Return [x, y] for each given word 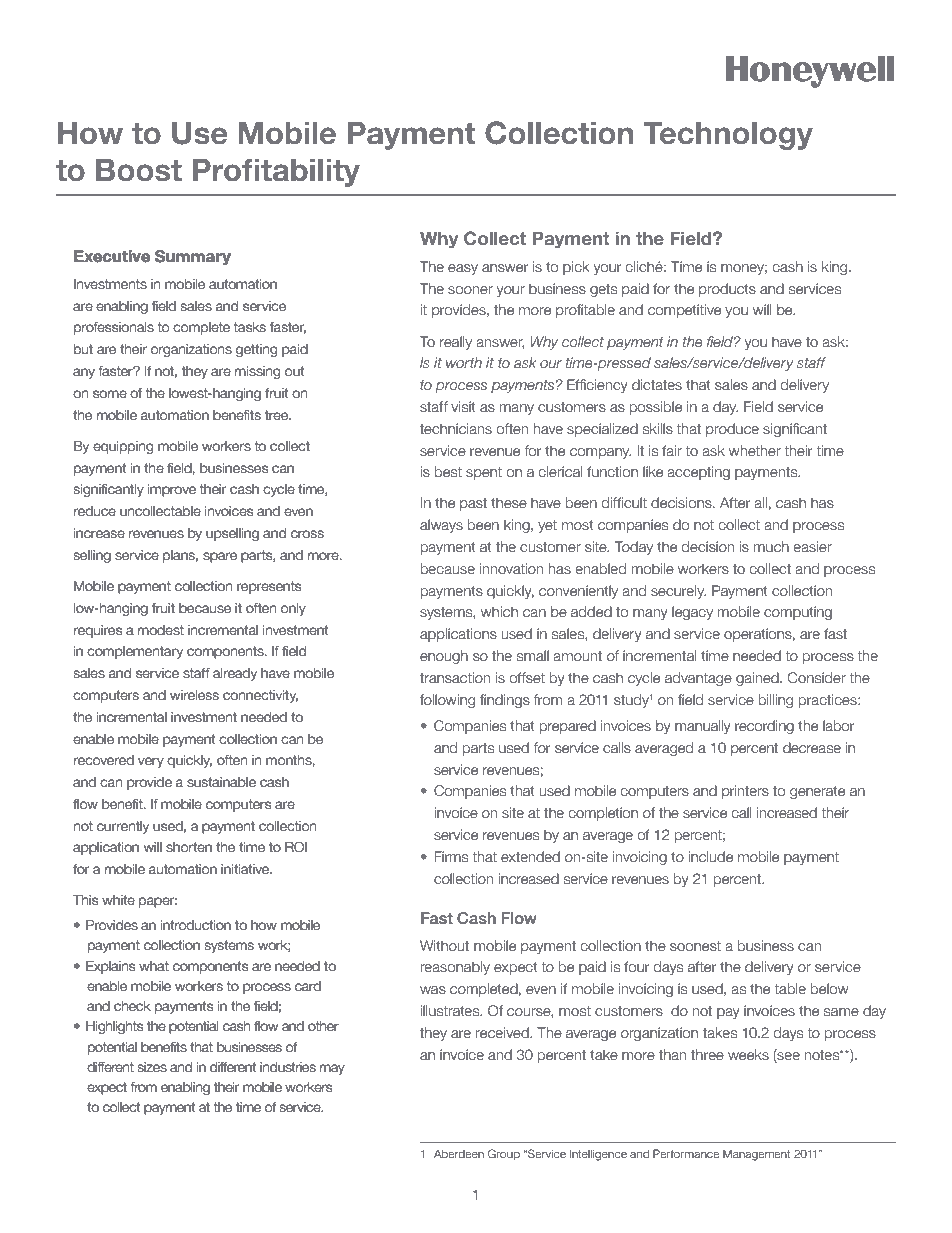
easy [463, 269]
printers [745, 792]
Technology [728, 136]
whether [755, 450]
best [448, 471]
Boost [139, 170]
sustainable [221, 782]
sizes [152, 1067]
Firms [451, 856]
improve [172, 490]
